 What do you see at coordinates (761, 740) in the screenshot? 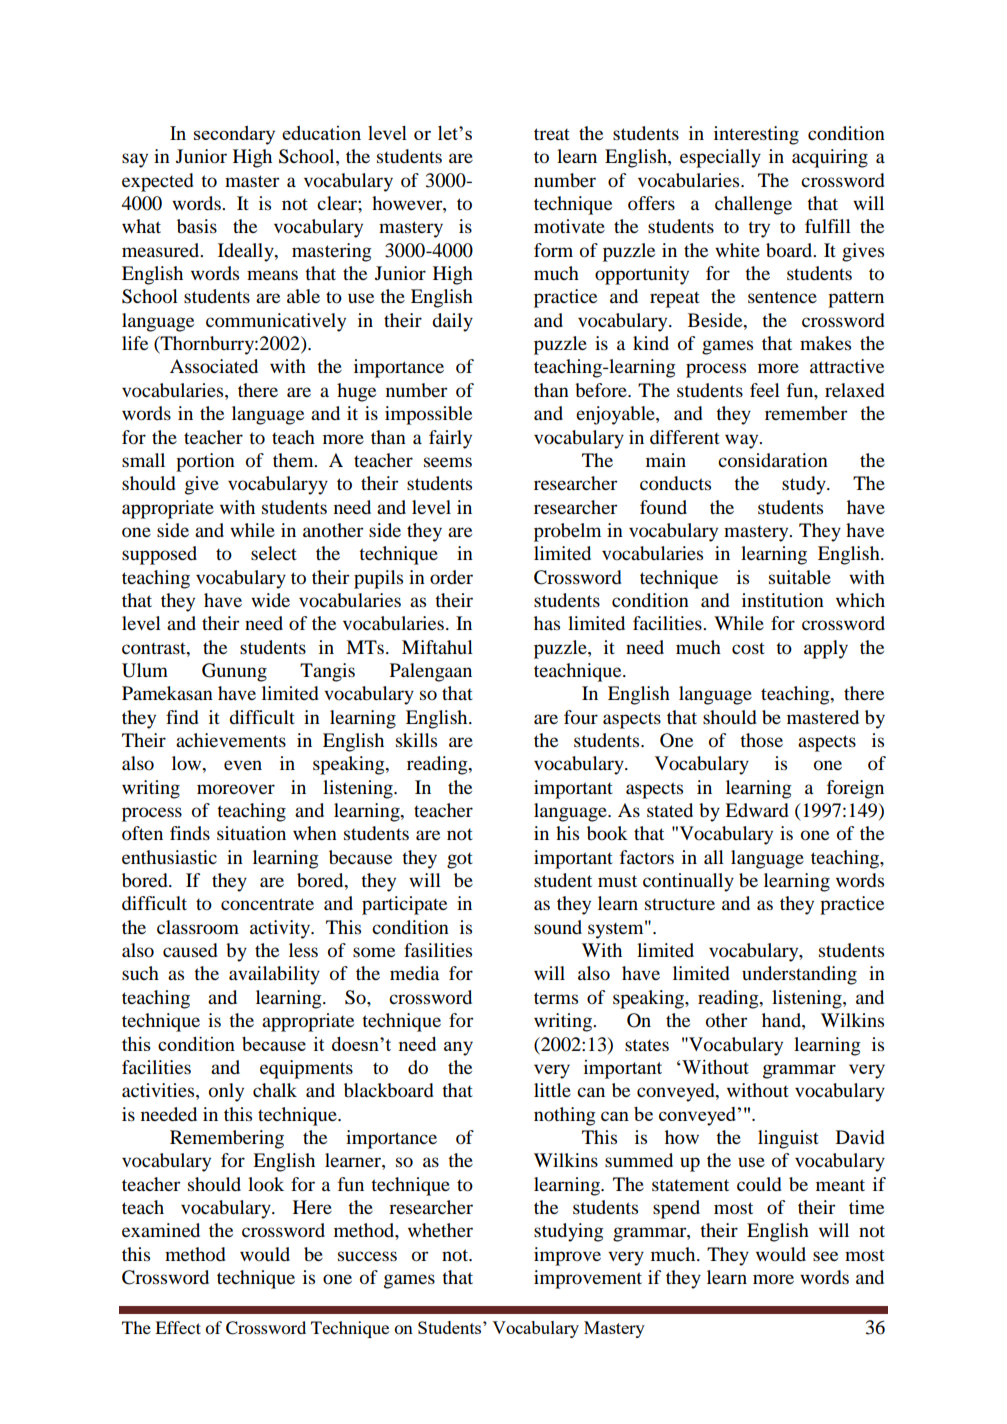
I see `those` at bounding box center [761, 740].
